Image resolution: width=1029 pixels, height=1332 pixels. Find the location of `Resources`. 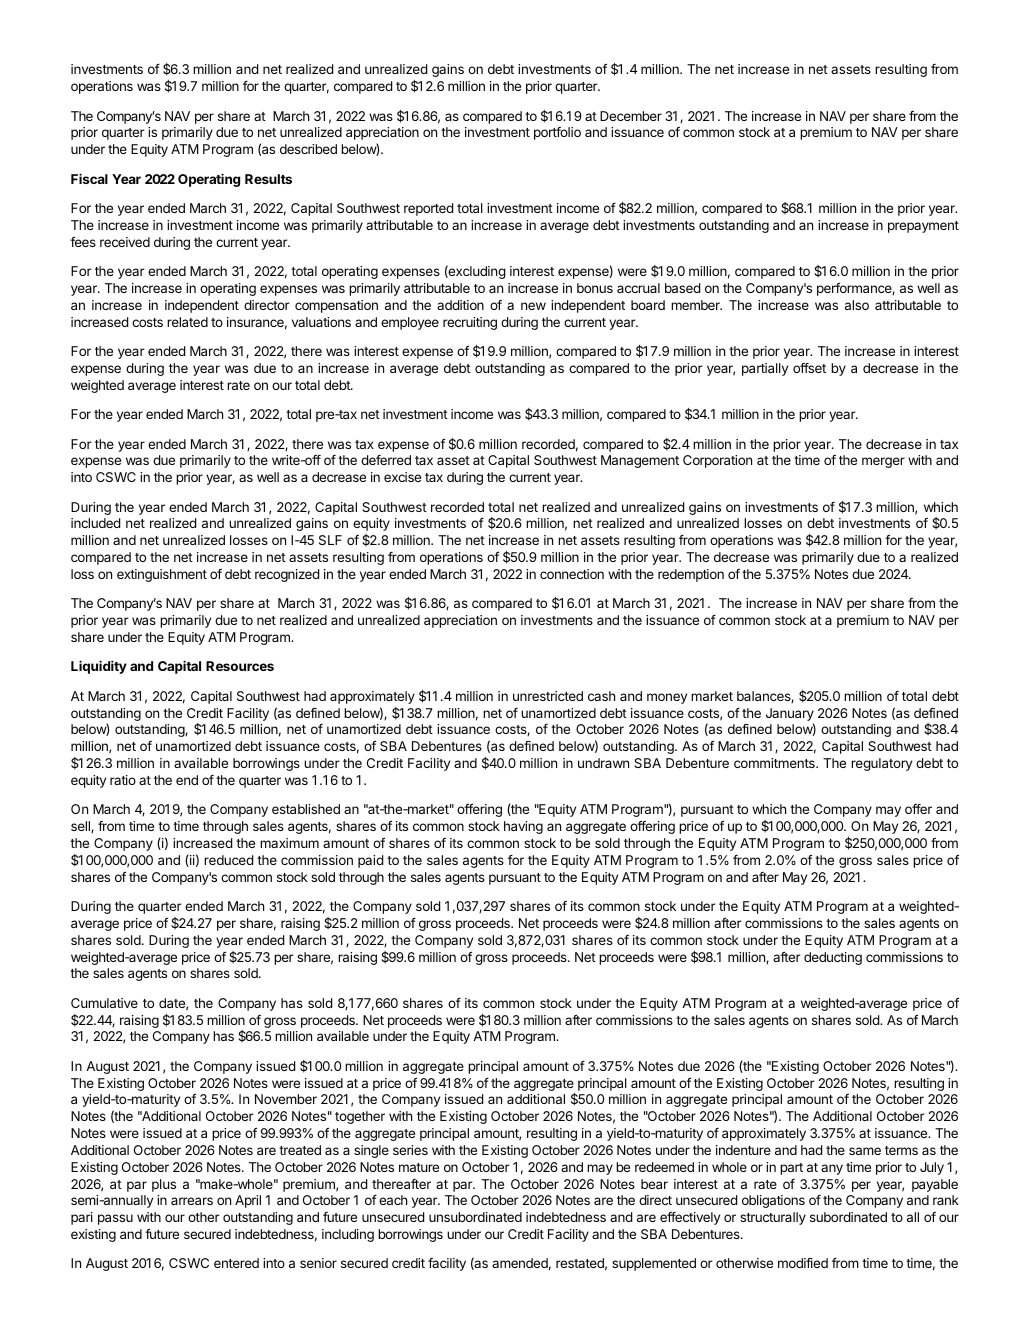

Resources is located at coordinates (240, 666).
